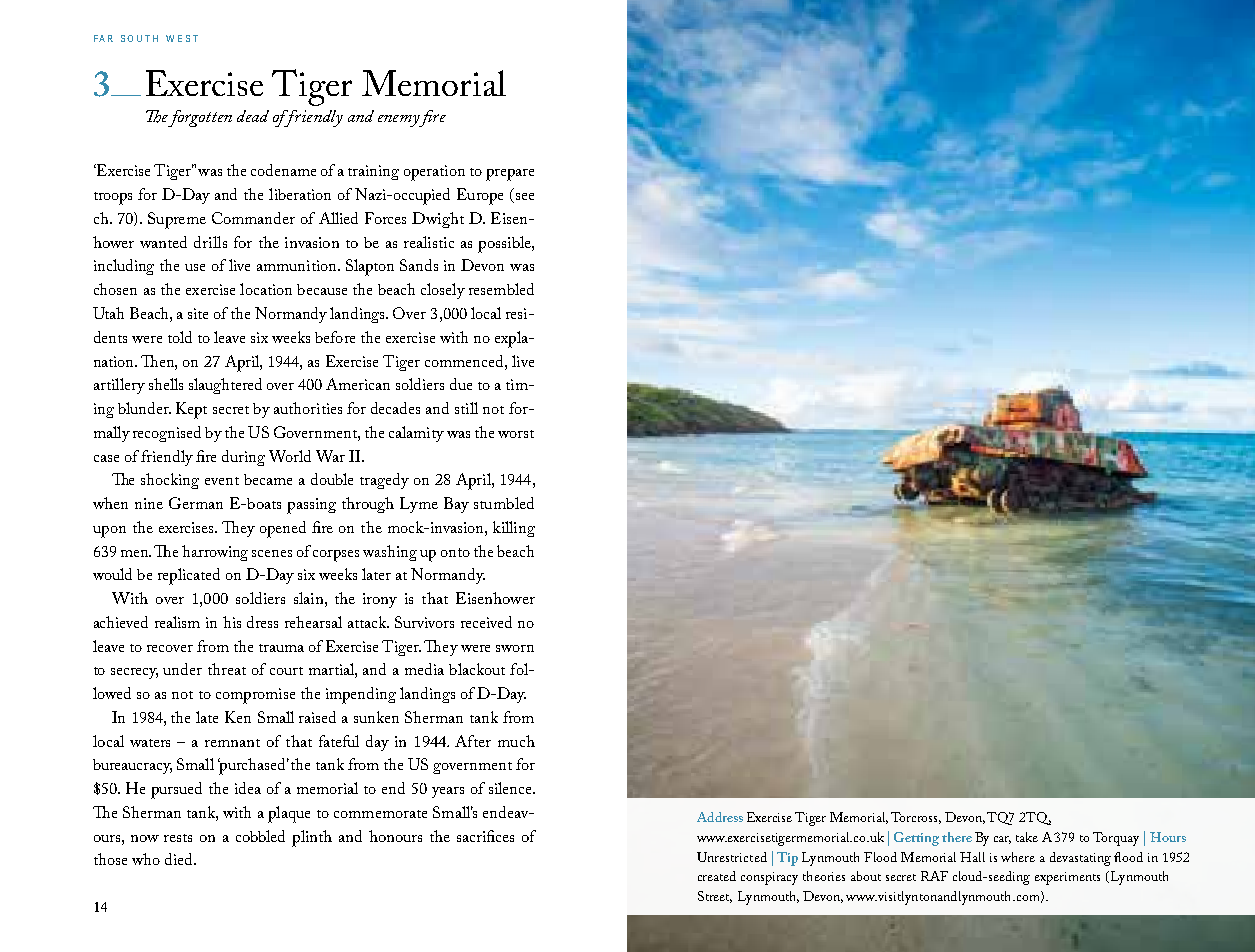 Image resolution: width=1255 pixels, height=952 pixels. I want to click on died, so click(180, 859).
